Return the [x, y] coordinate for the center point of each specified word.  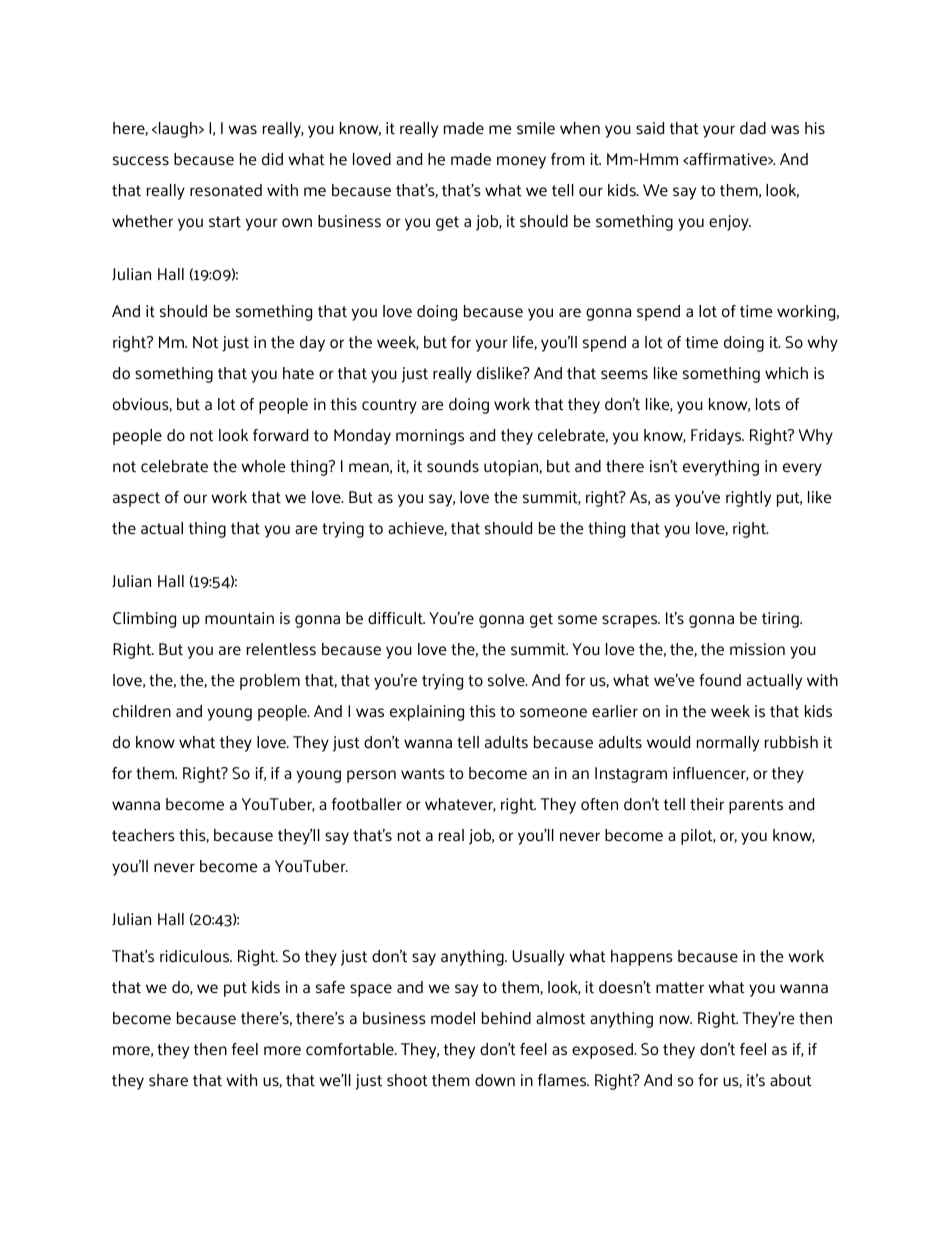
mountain [239, 618]
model [453, 1018]
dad [753, 128]
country [389, 406]
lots [768, 404]
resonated [226, 190]
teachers [143, 835]
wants [423, 774]
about [791, 1080]
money [521, 162]
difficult [396, 618]
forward [280, 435]
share [168, 1080]
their [707, 804]
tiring [781, 620]
